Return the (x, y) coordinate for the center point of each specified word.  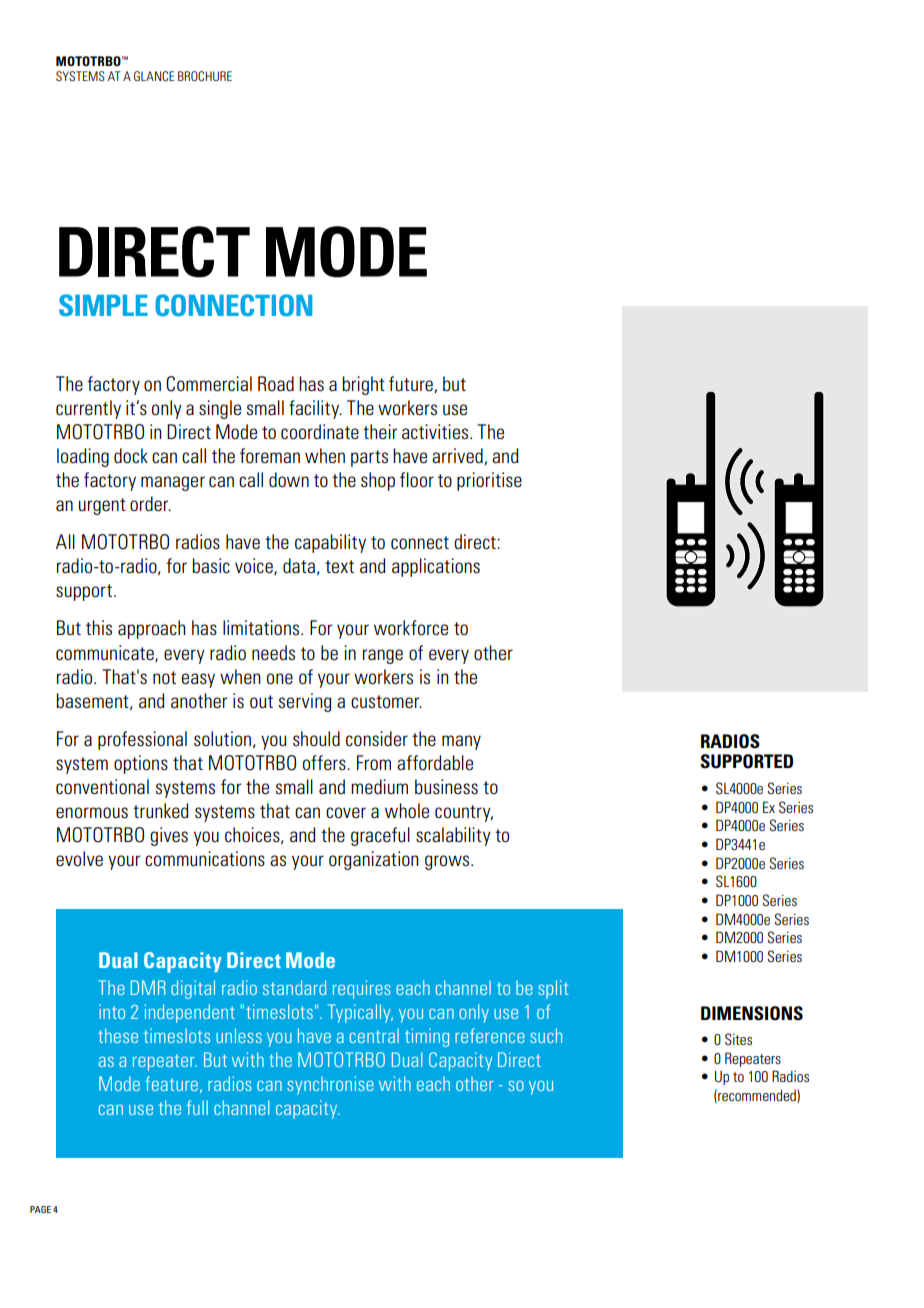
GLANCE (154, 76)
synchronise (330, 1085)
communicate (106, 653)
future (412, 384)
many (461, 742)
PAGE (40, 1209)
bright (363, 385)
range (383, 656)
